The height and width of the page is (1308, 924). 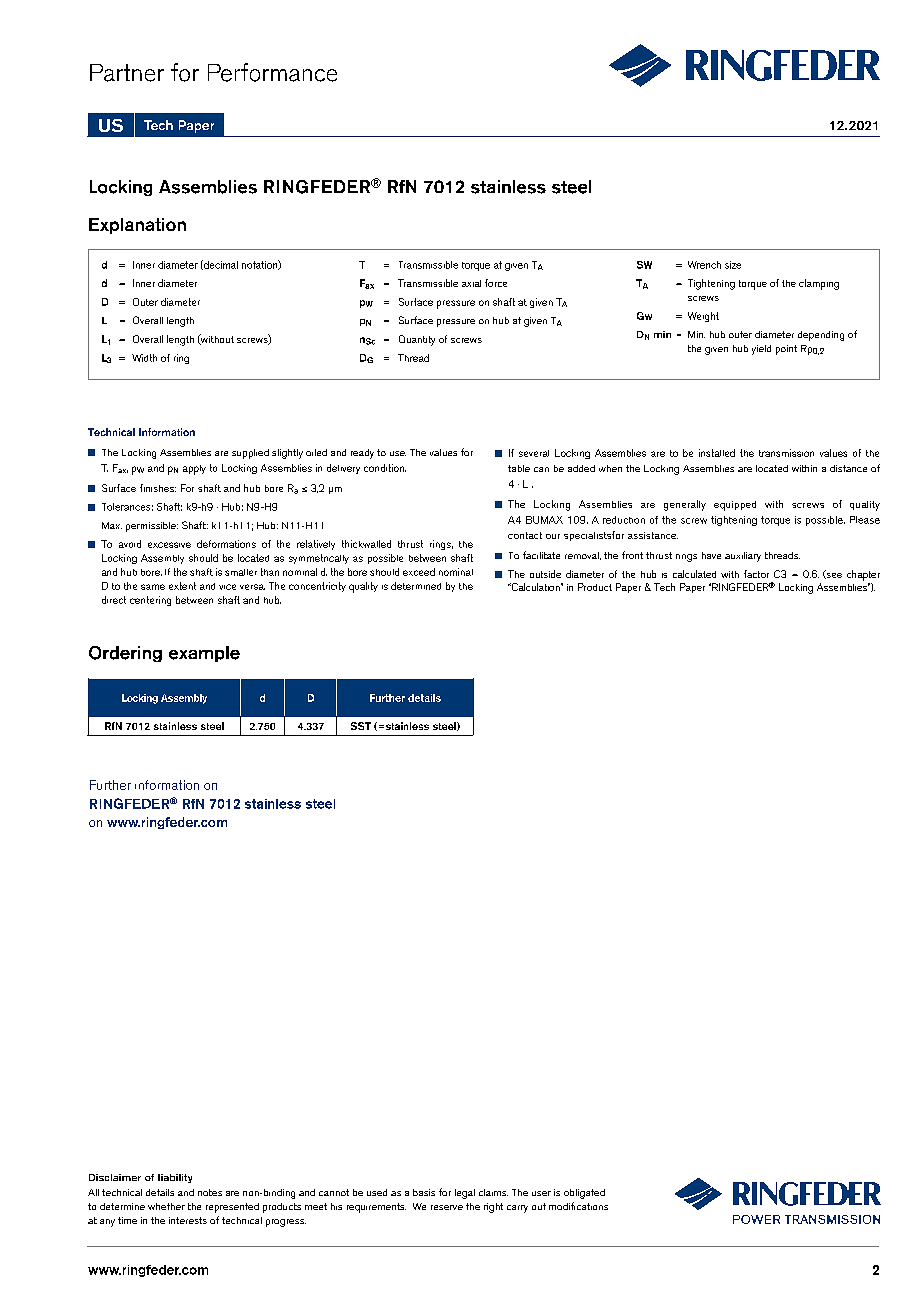 What do you see at coordinates (361, 726) in the page?
I see `SST` at bounding box center [361, 726].
